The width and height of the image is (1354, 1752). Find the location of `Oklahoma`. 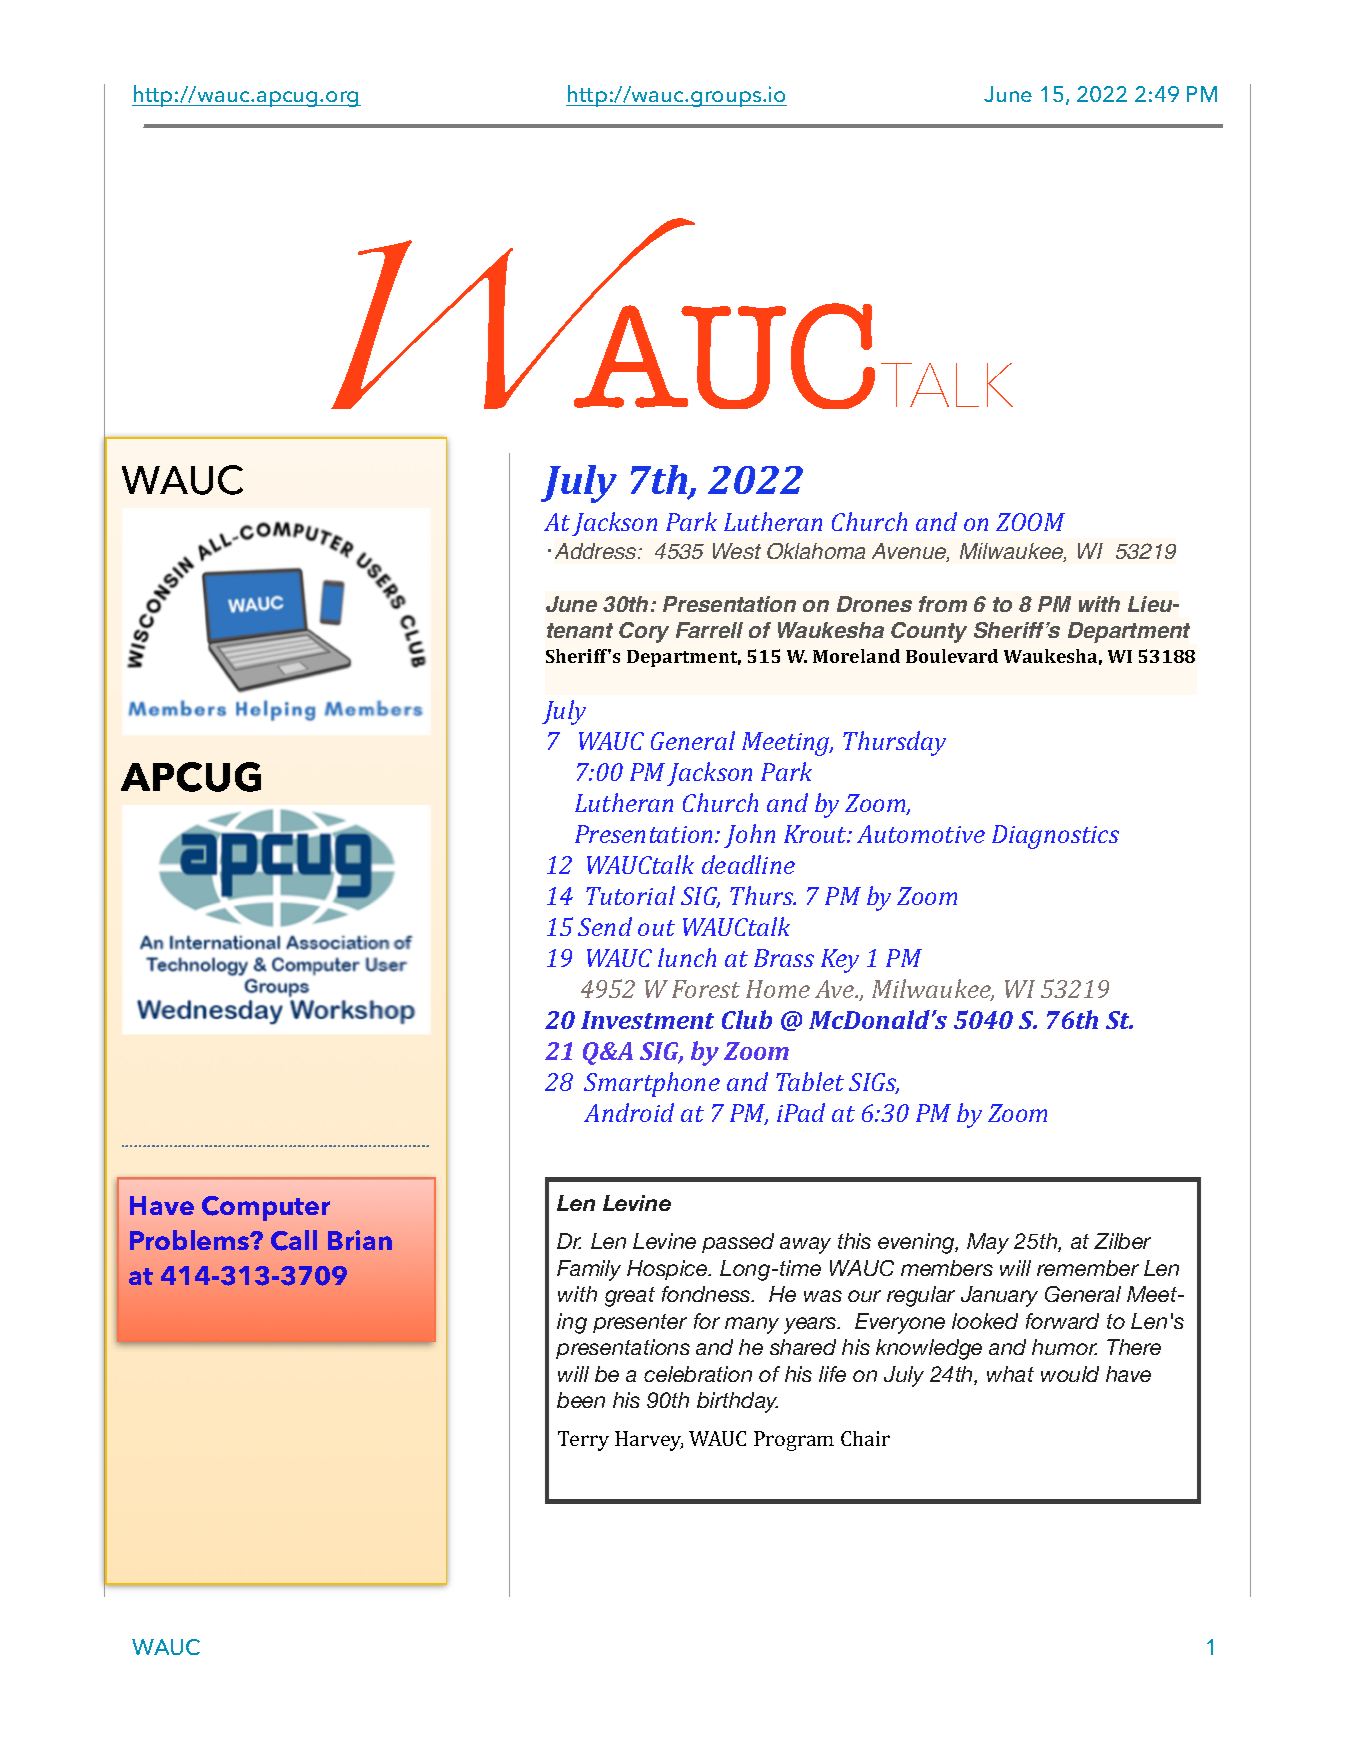

Oklahoma is located at coordinates (816, 551).
